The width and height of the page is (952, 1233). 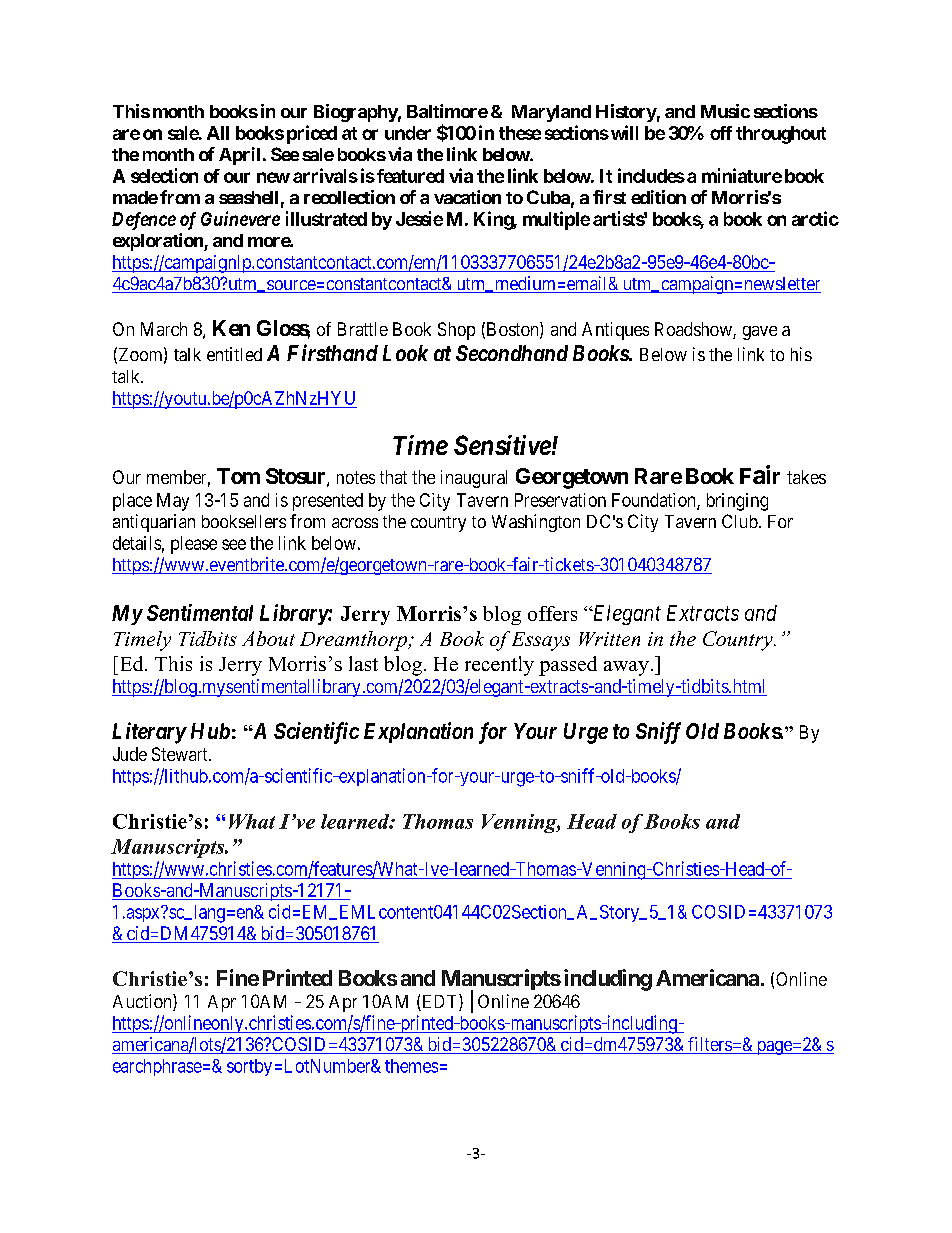 I want to click on Music, so click(x=725, y=111).
